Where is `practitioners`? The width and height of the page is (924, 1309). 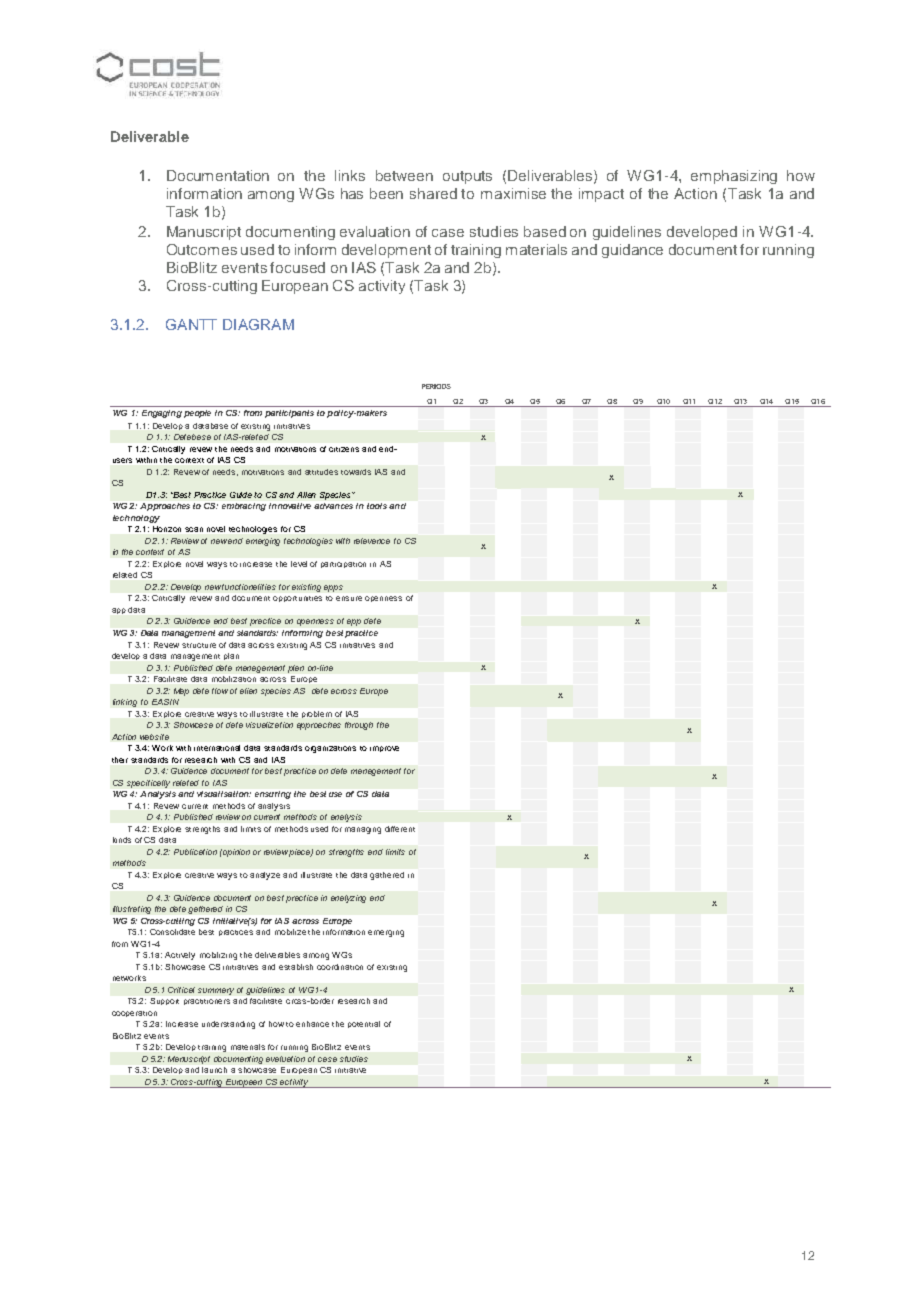
practitioners is located at coordinates (207, 1002).
